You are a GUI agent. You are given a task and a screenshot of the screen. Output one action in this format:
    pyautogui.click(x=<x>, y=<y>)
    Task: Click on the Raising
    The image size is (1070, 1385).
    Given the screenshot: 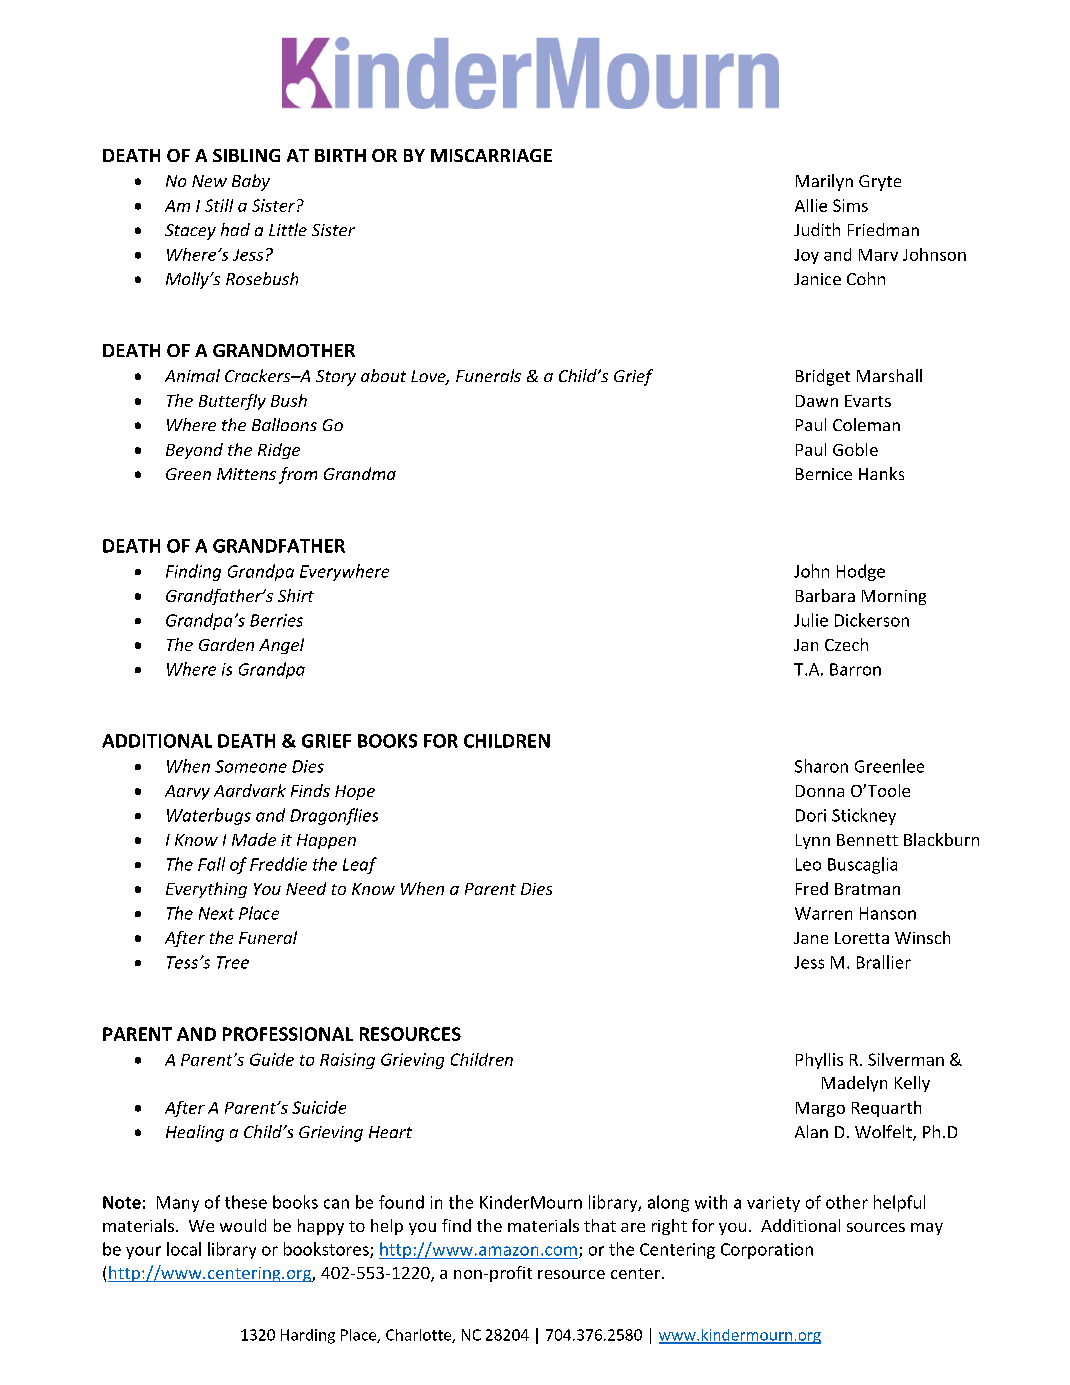 What is the action you would take?
    pyautogui.click(x=347, y=1061)
